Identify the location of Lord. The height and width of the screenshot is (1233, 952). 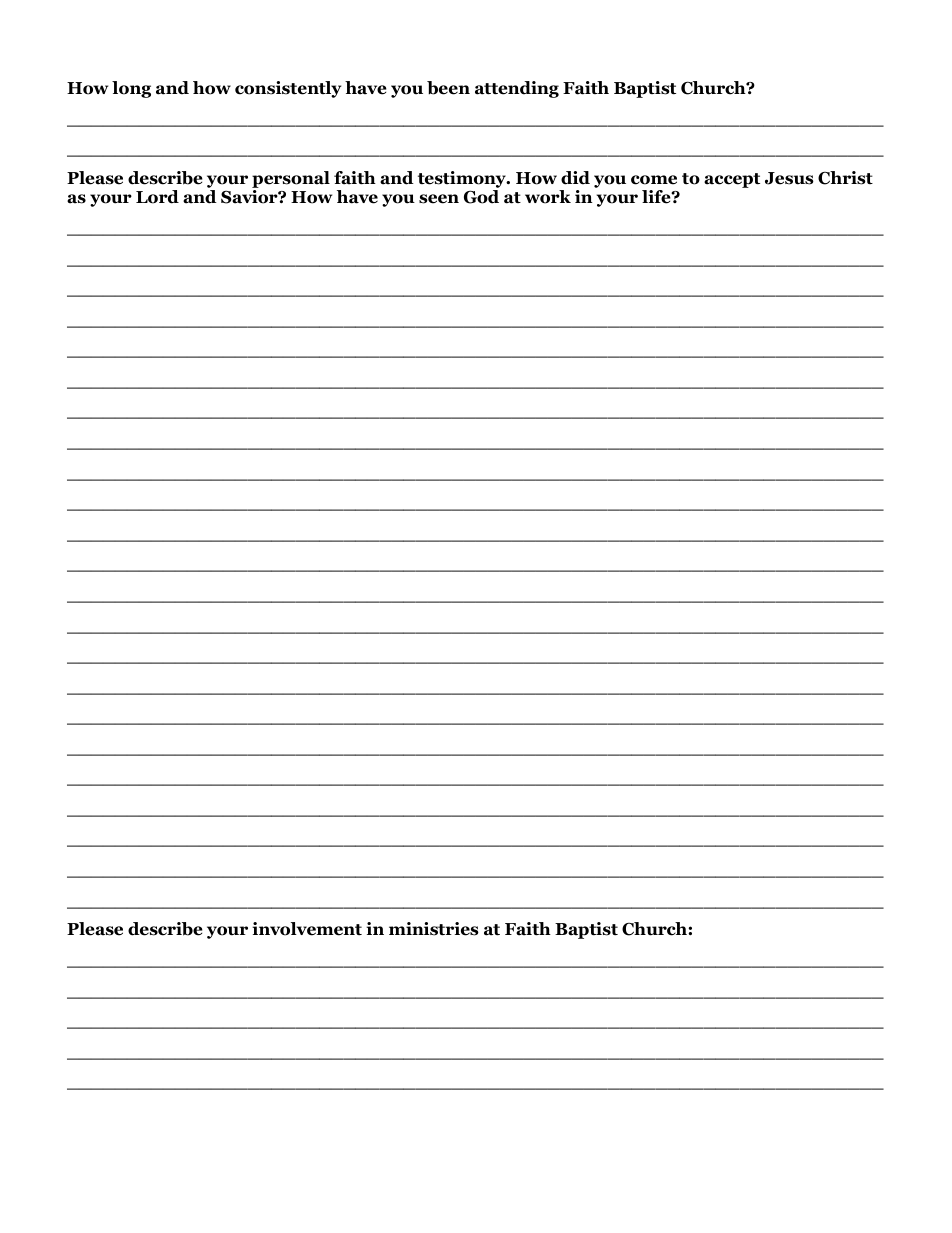
(157, 197).
